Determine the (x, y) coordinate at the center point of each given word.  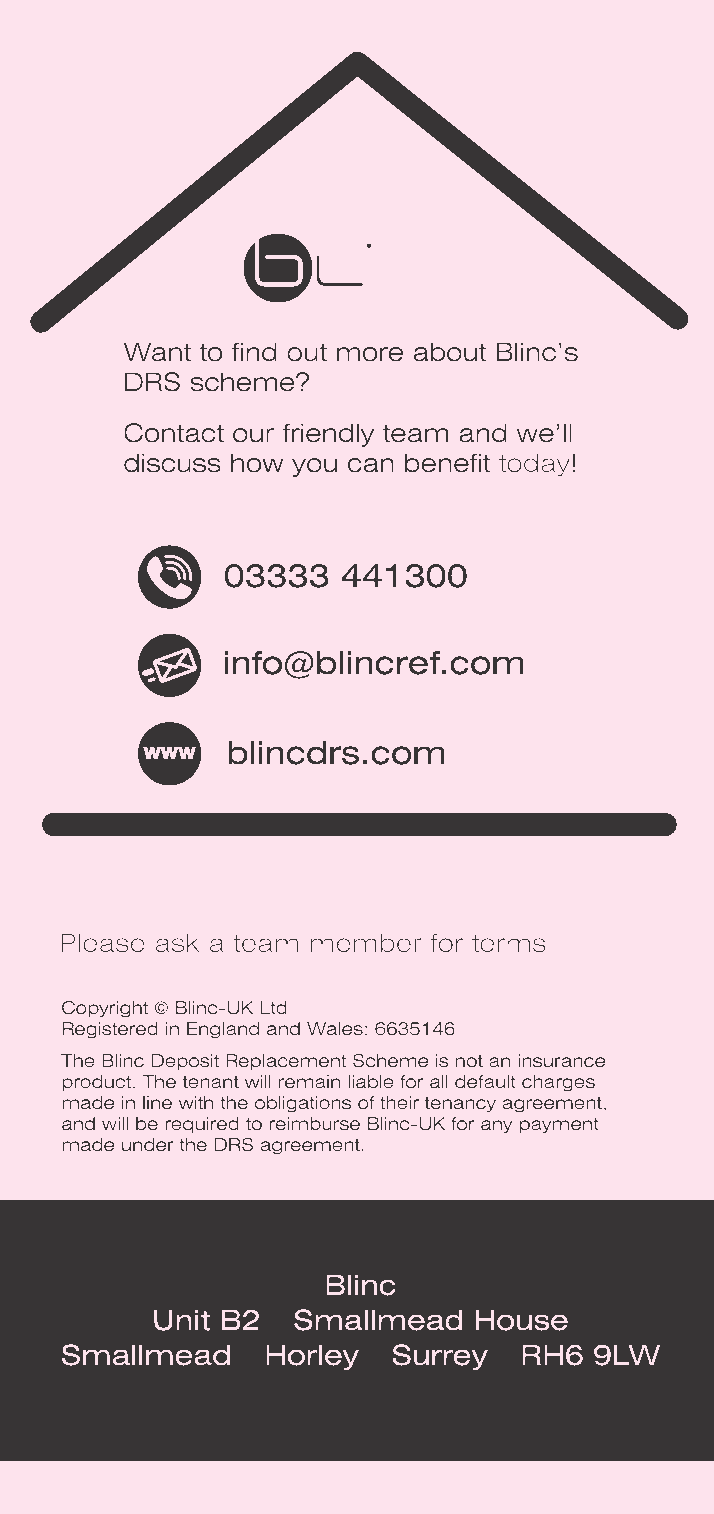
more (370, 354)
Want (157, 352)
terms (509, 944)
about (450, 352)
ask (178, 943)
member (366, 943)
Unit (182, 1320)
